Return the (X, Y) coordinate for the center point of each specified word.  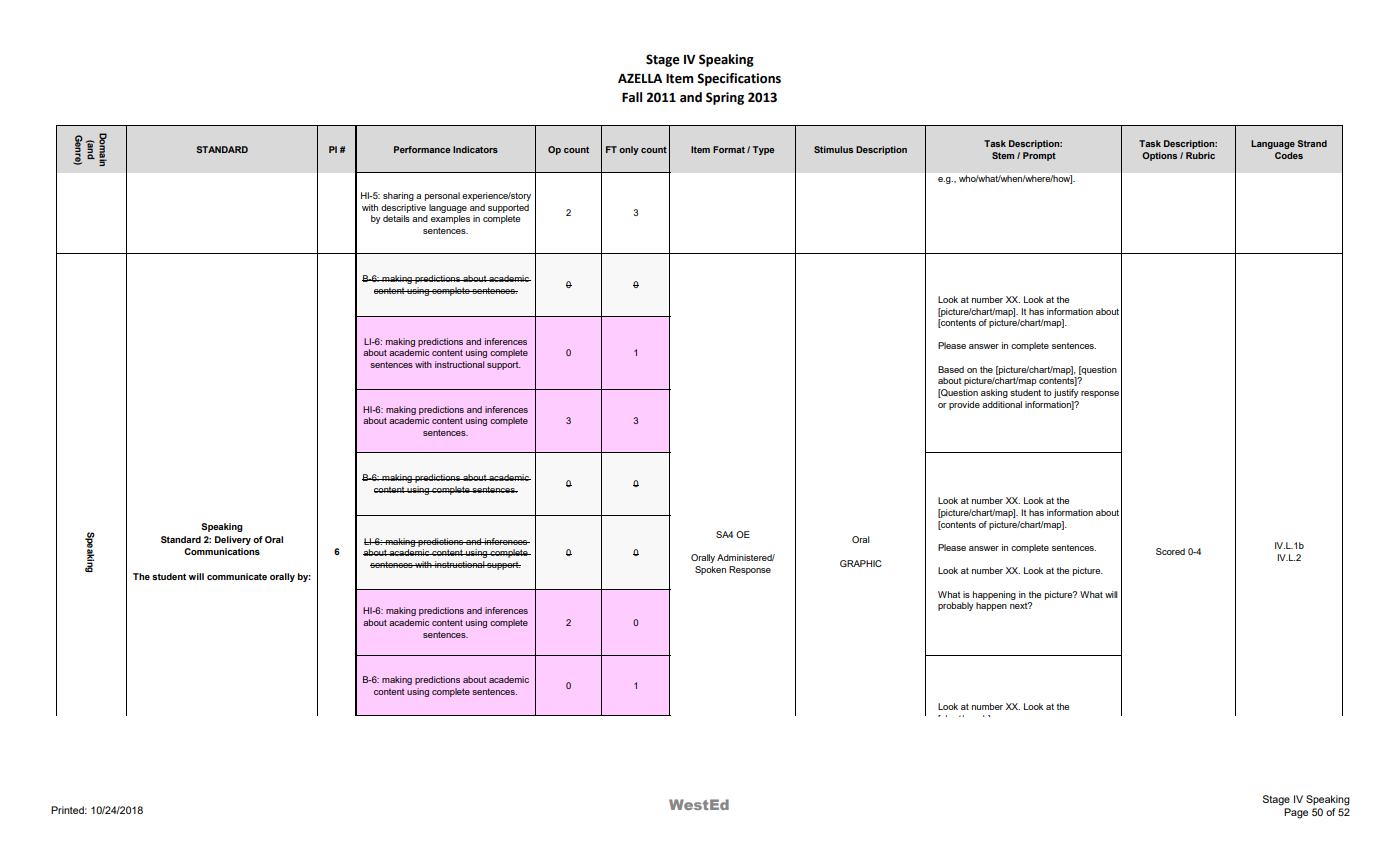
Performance (422, 149)
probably (955, 606)
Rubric (1200, 155)
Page (1296, 813)
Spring (725, 98)
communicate (237, 576)
